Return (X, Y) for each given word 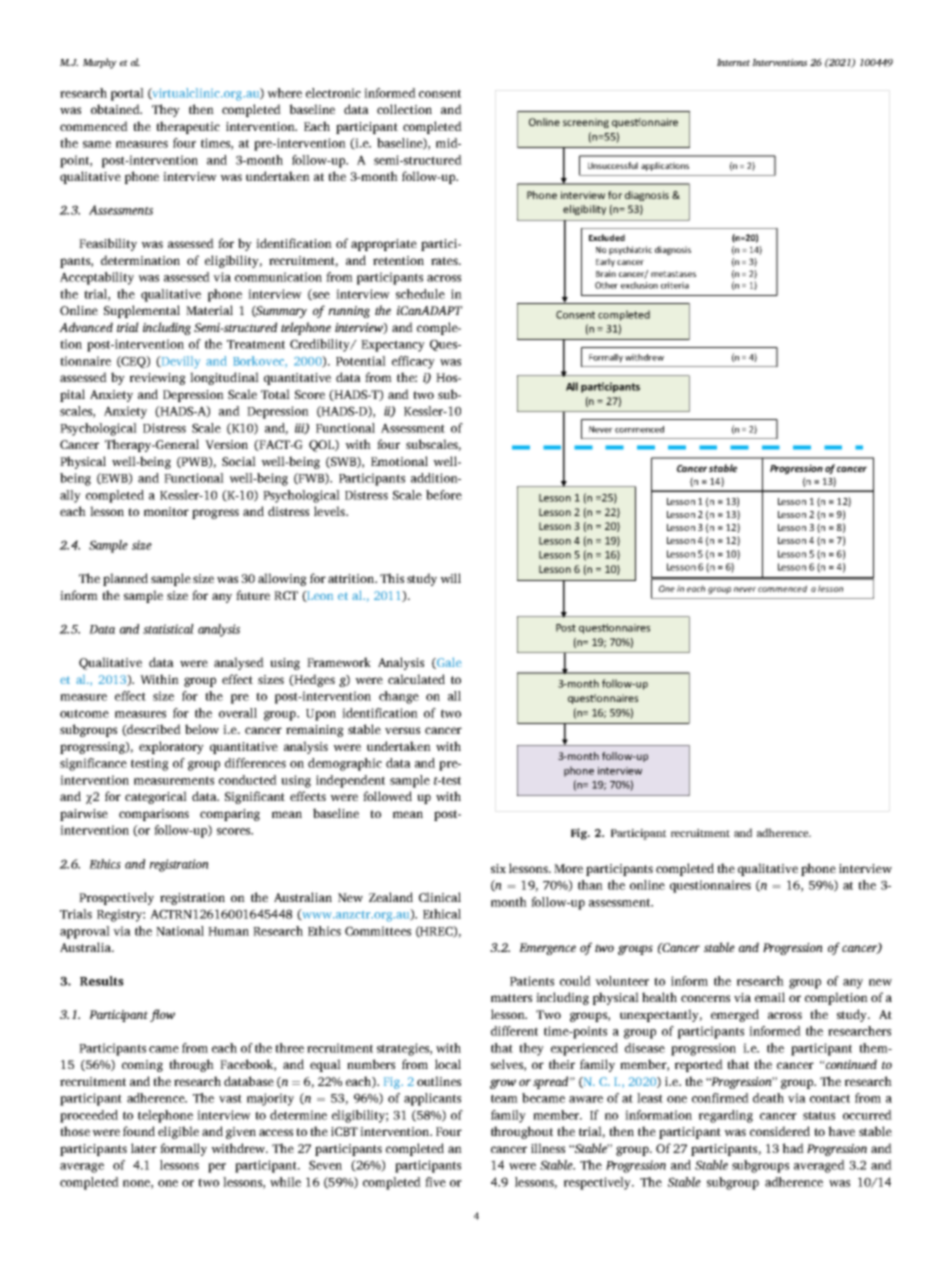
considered (780, 1131)
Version (226, 444)
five (435, 1182)
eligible (178, 1132)
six (498, 868)
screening (586, 123)
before (444, 495)
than (590, 885)
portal (127, 94)
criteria (675, 285)
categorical (156, 797)
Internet (733, 62)
